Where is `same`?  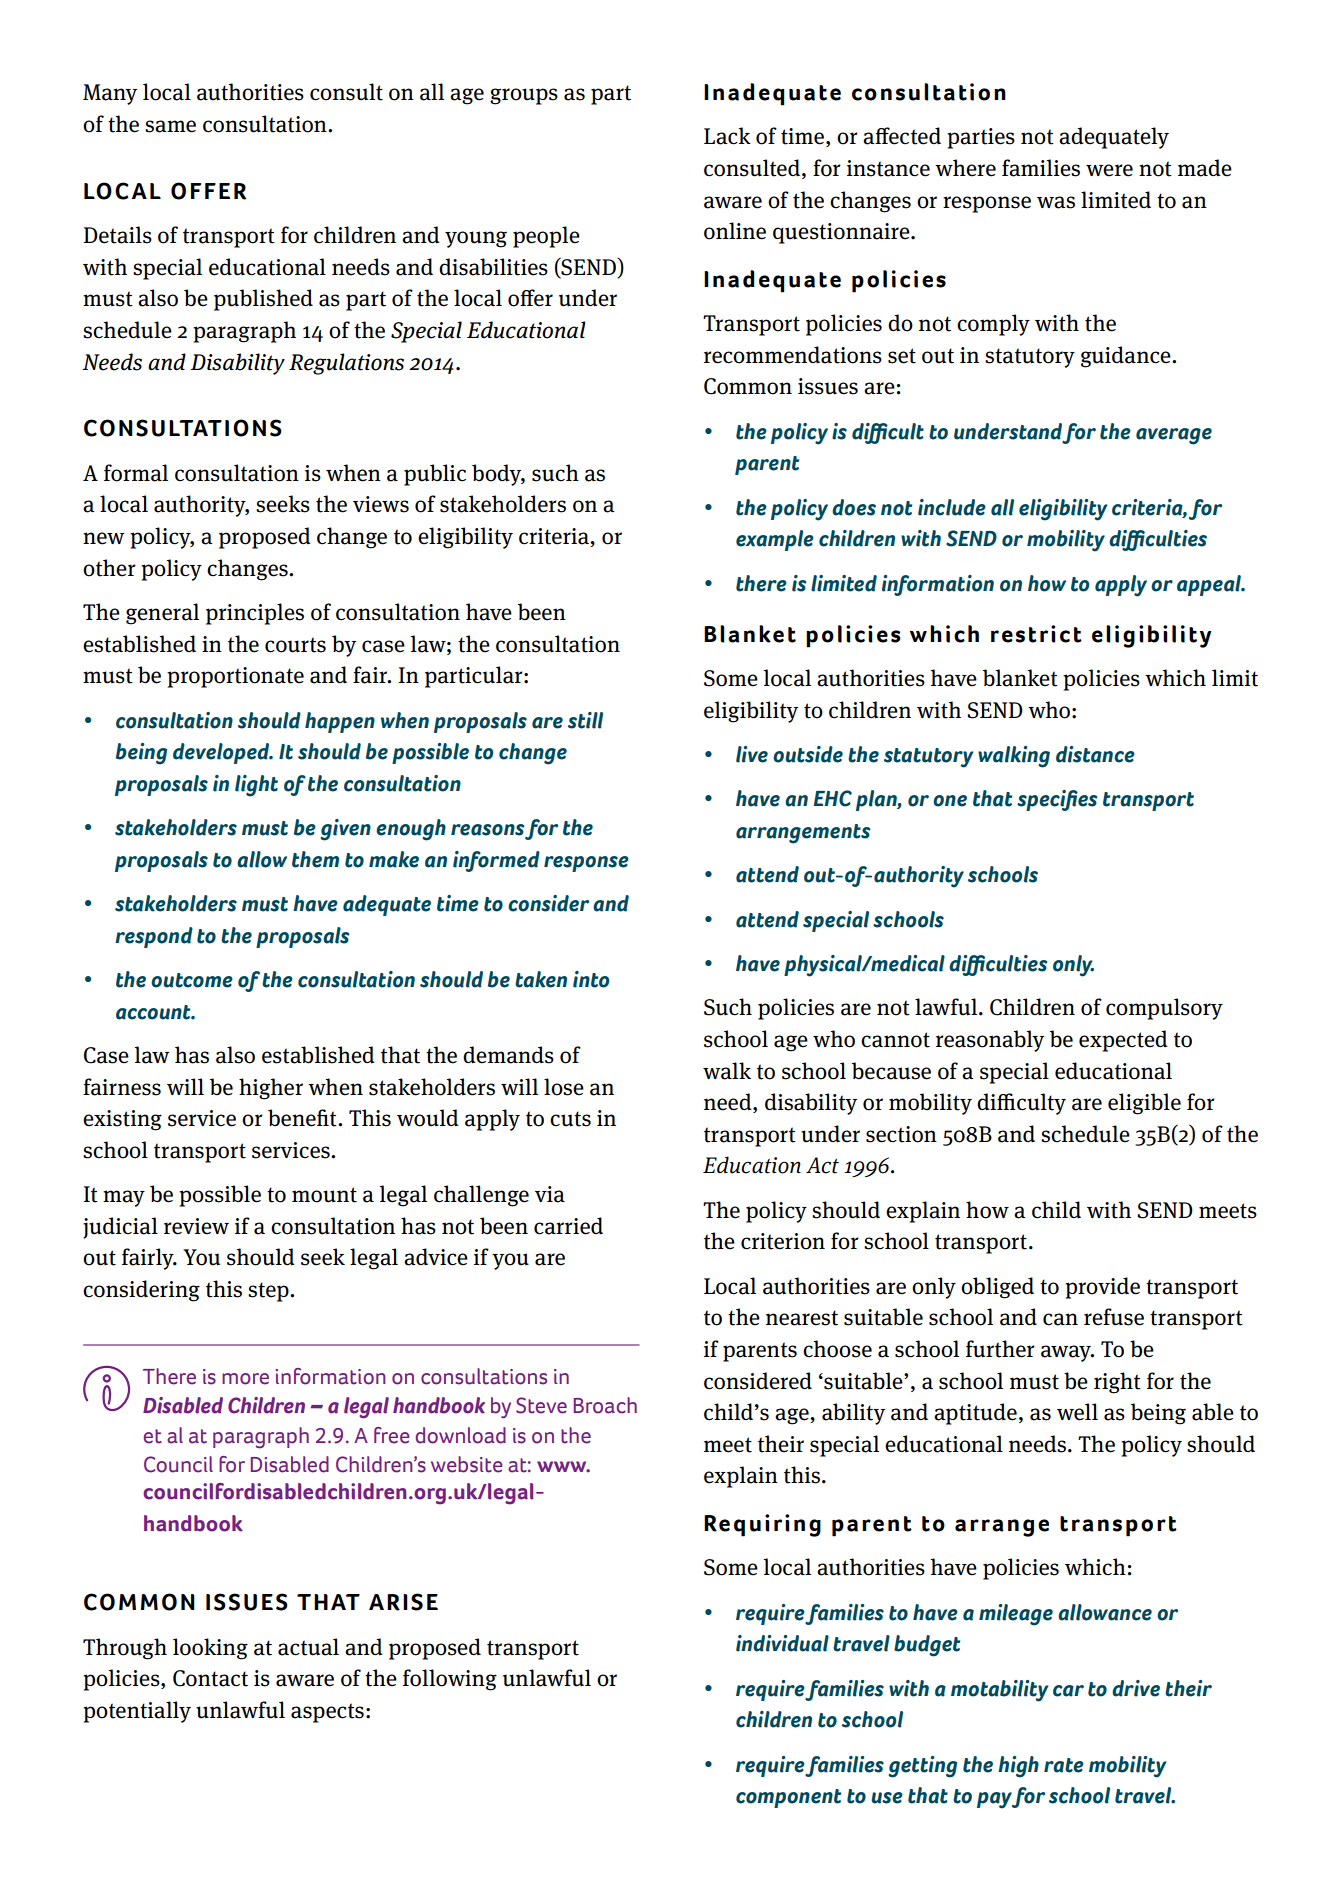 same is located at coordinates (170, 126).
